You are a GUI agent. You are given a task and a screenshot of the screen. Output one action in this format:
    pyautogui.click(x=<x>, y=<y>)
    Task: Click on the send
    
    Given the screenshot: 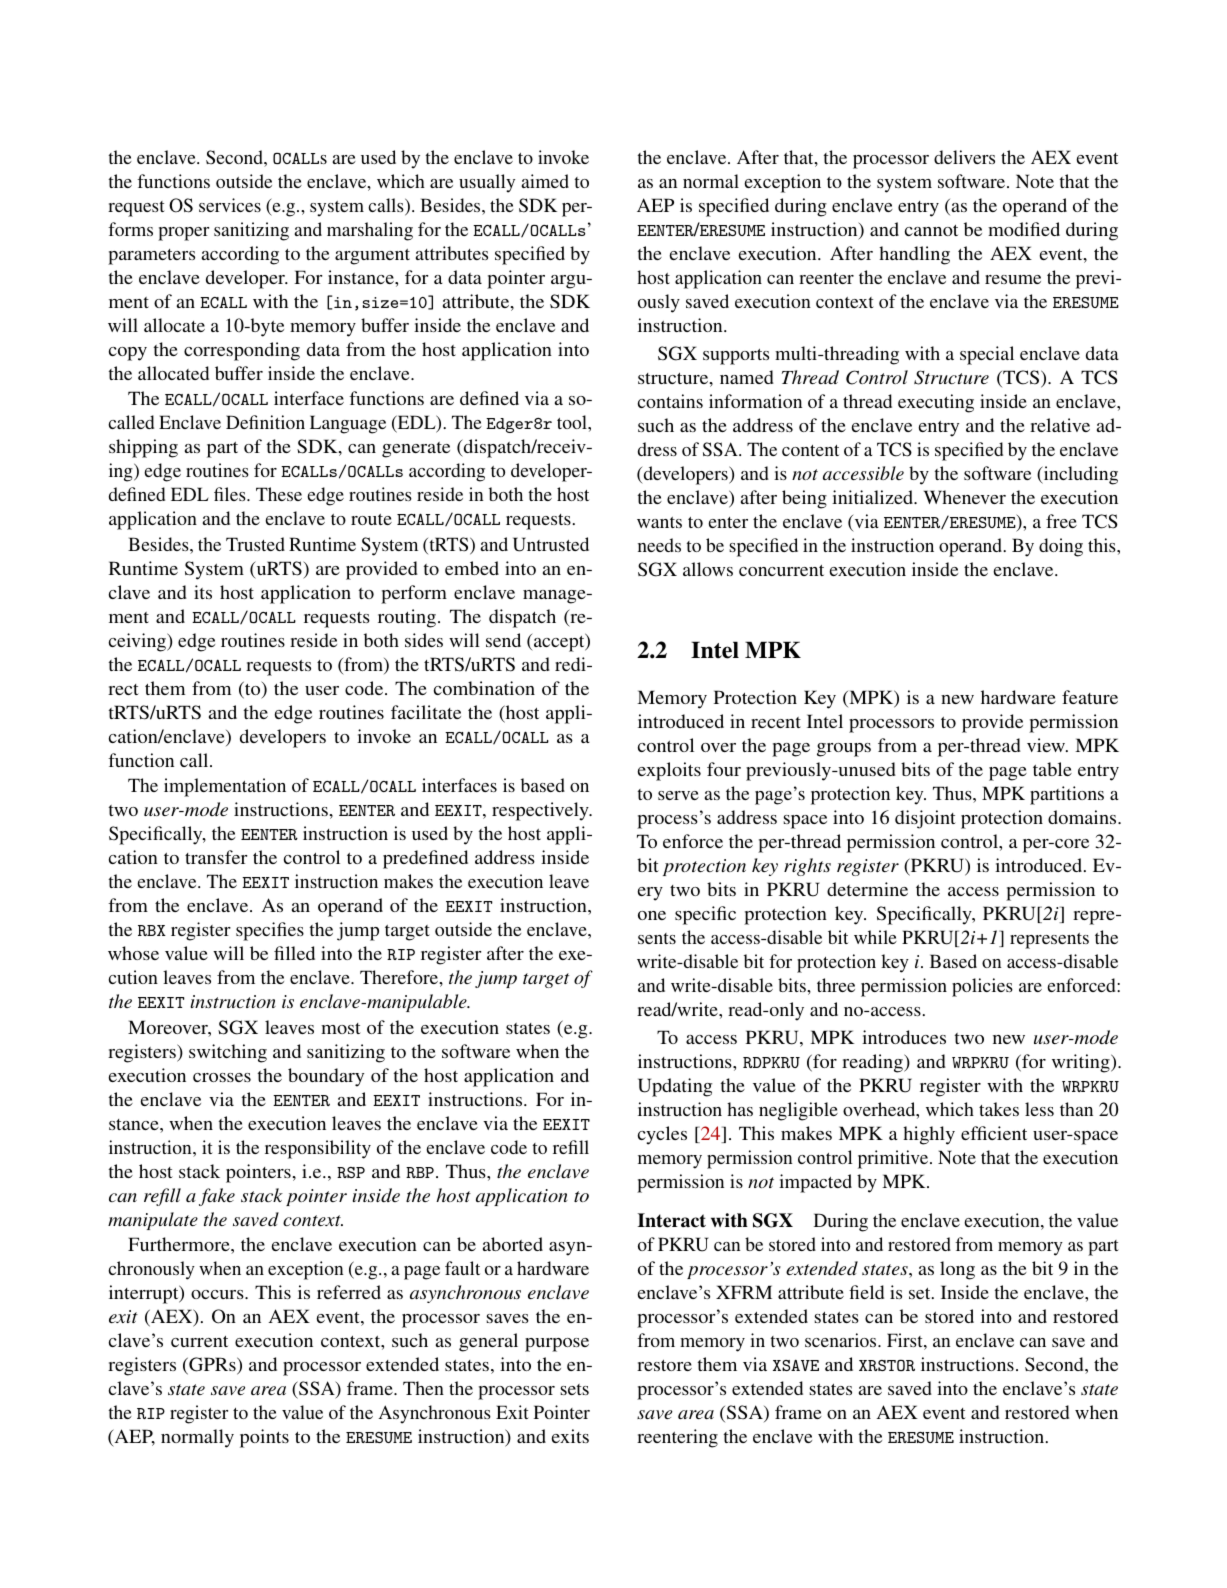 What is the action you would take?
    pyautogui.click(x=503, y=640)
